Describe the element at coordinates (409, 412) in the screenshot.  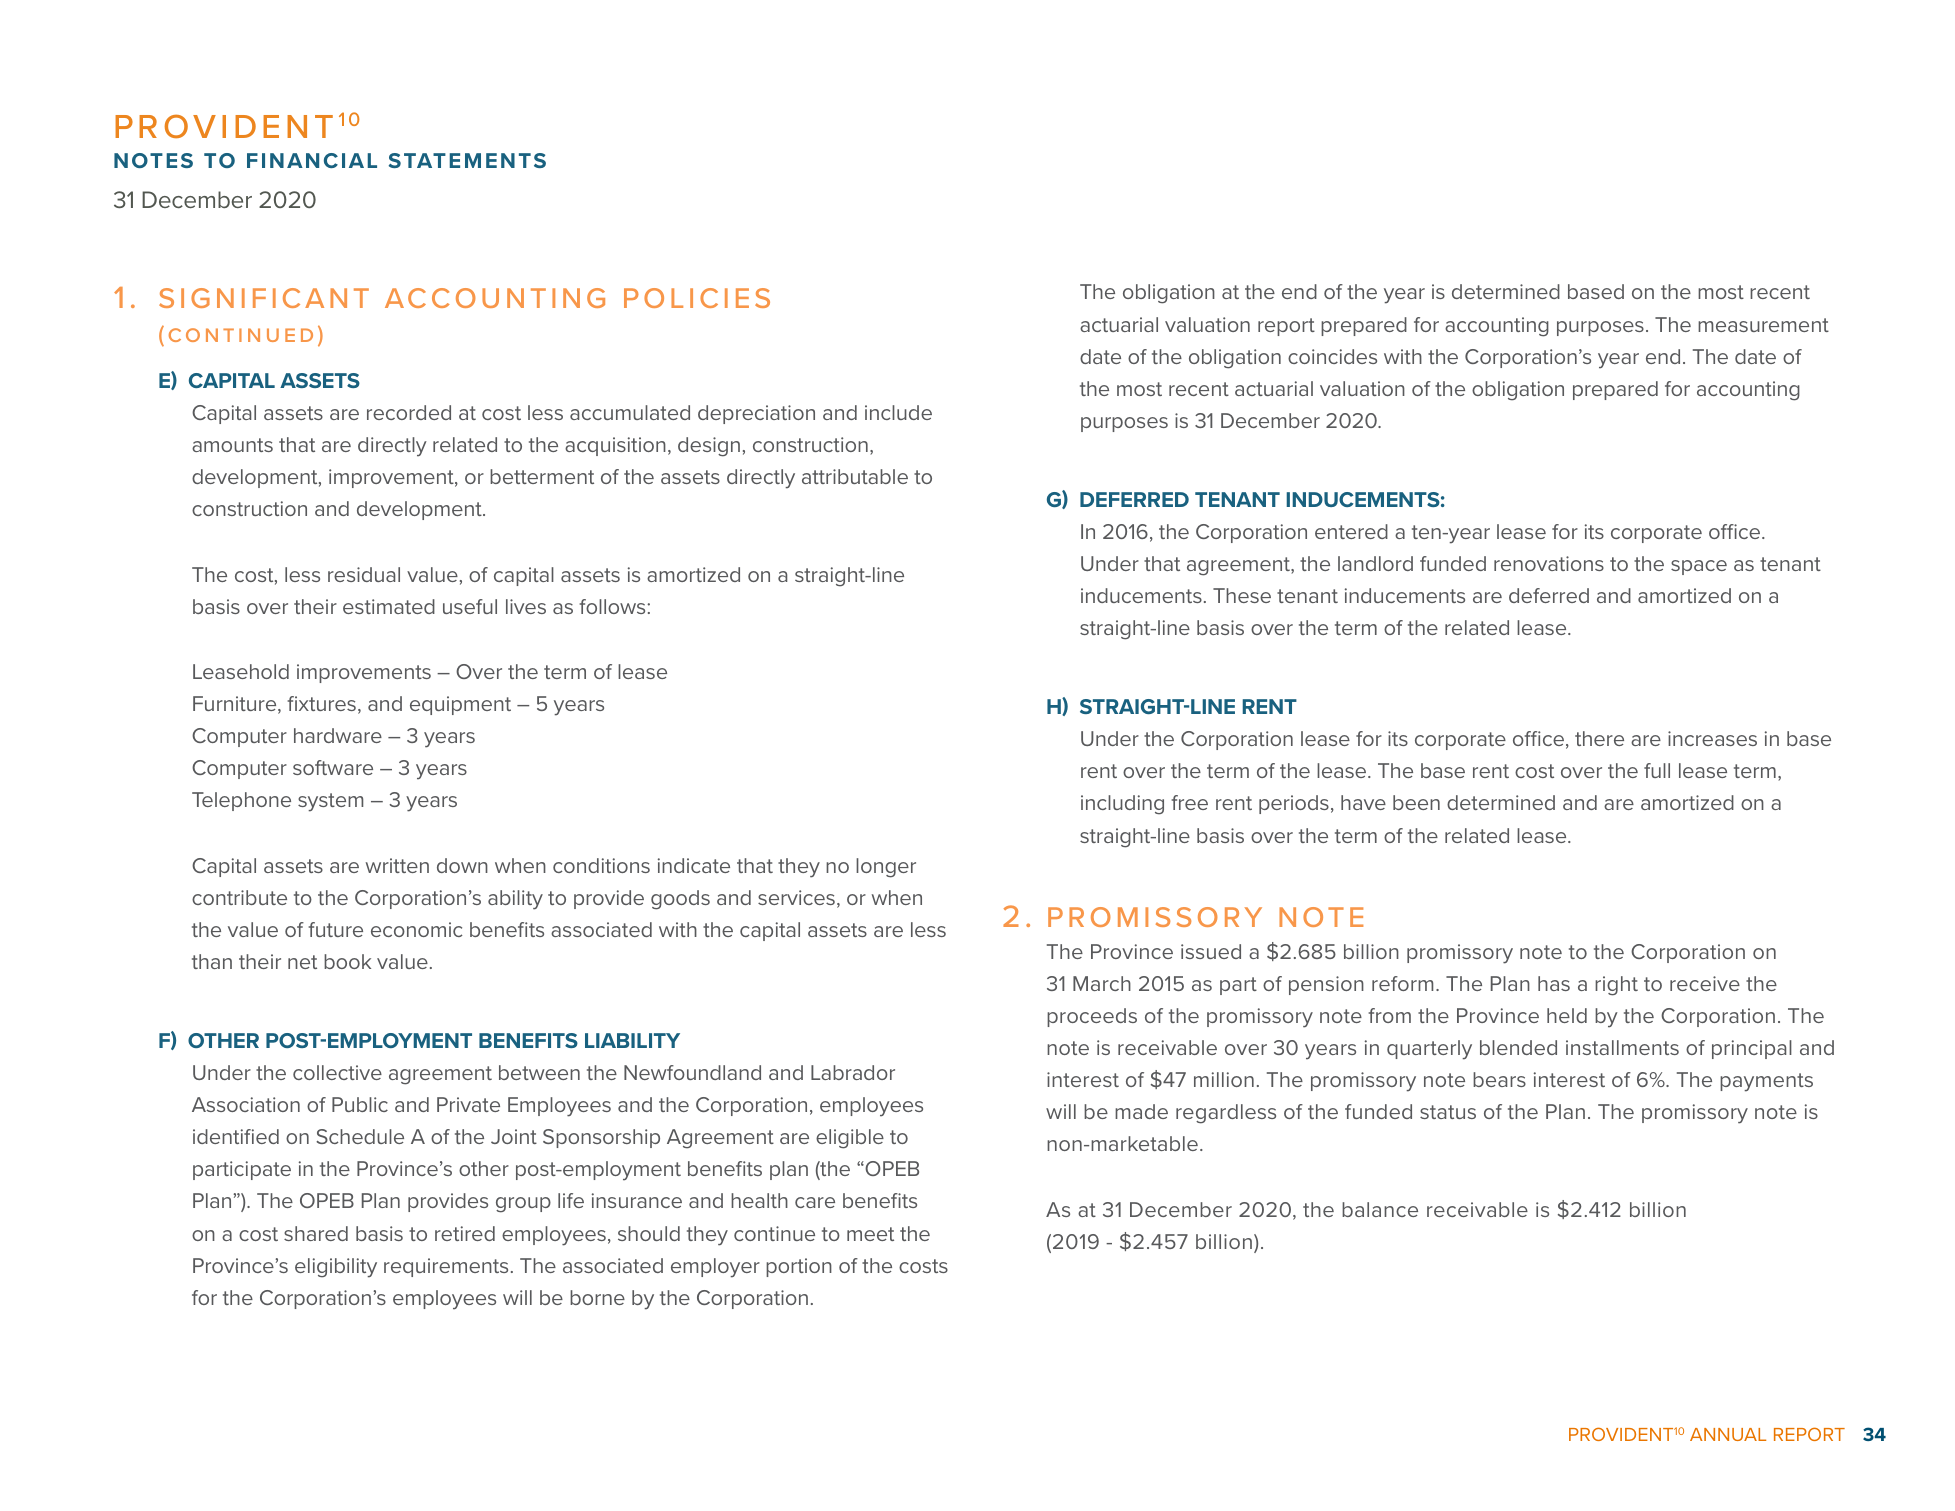
I see `recorded` at that location.
